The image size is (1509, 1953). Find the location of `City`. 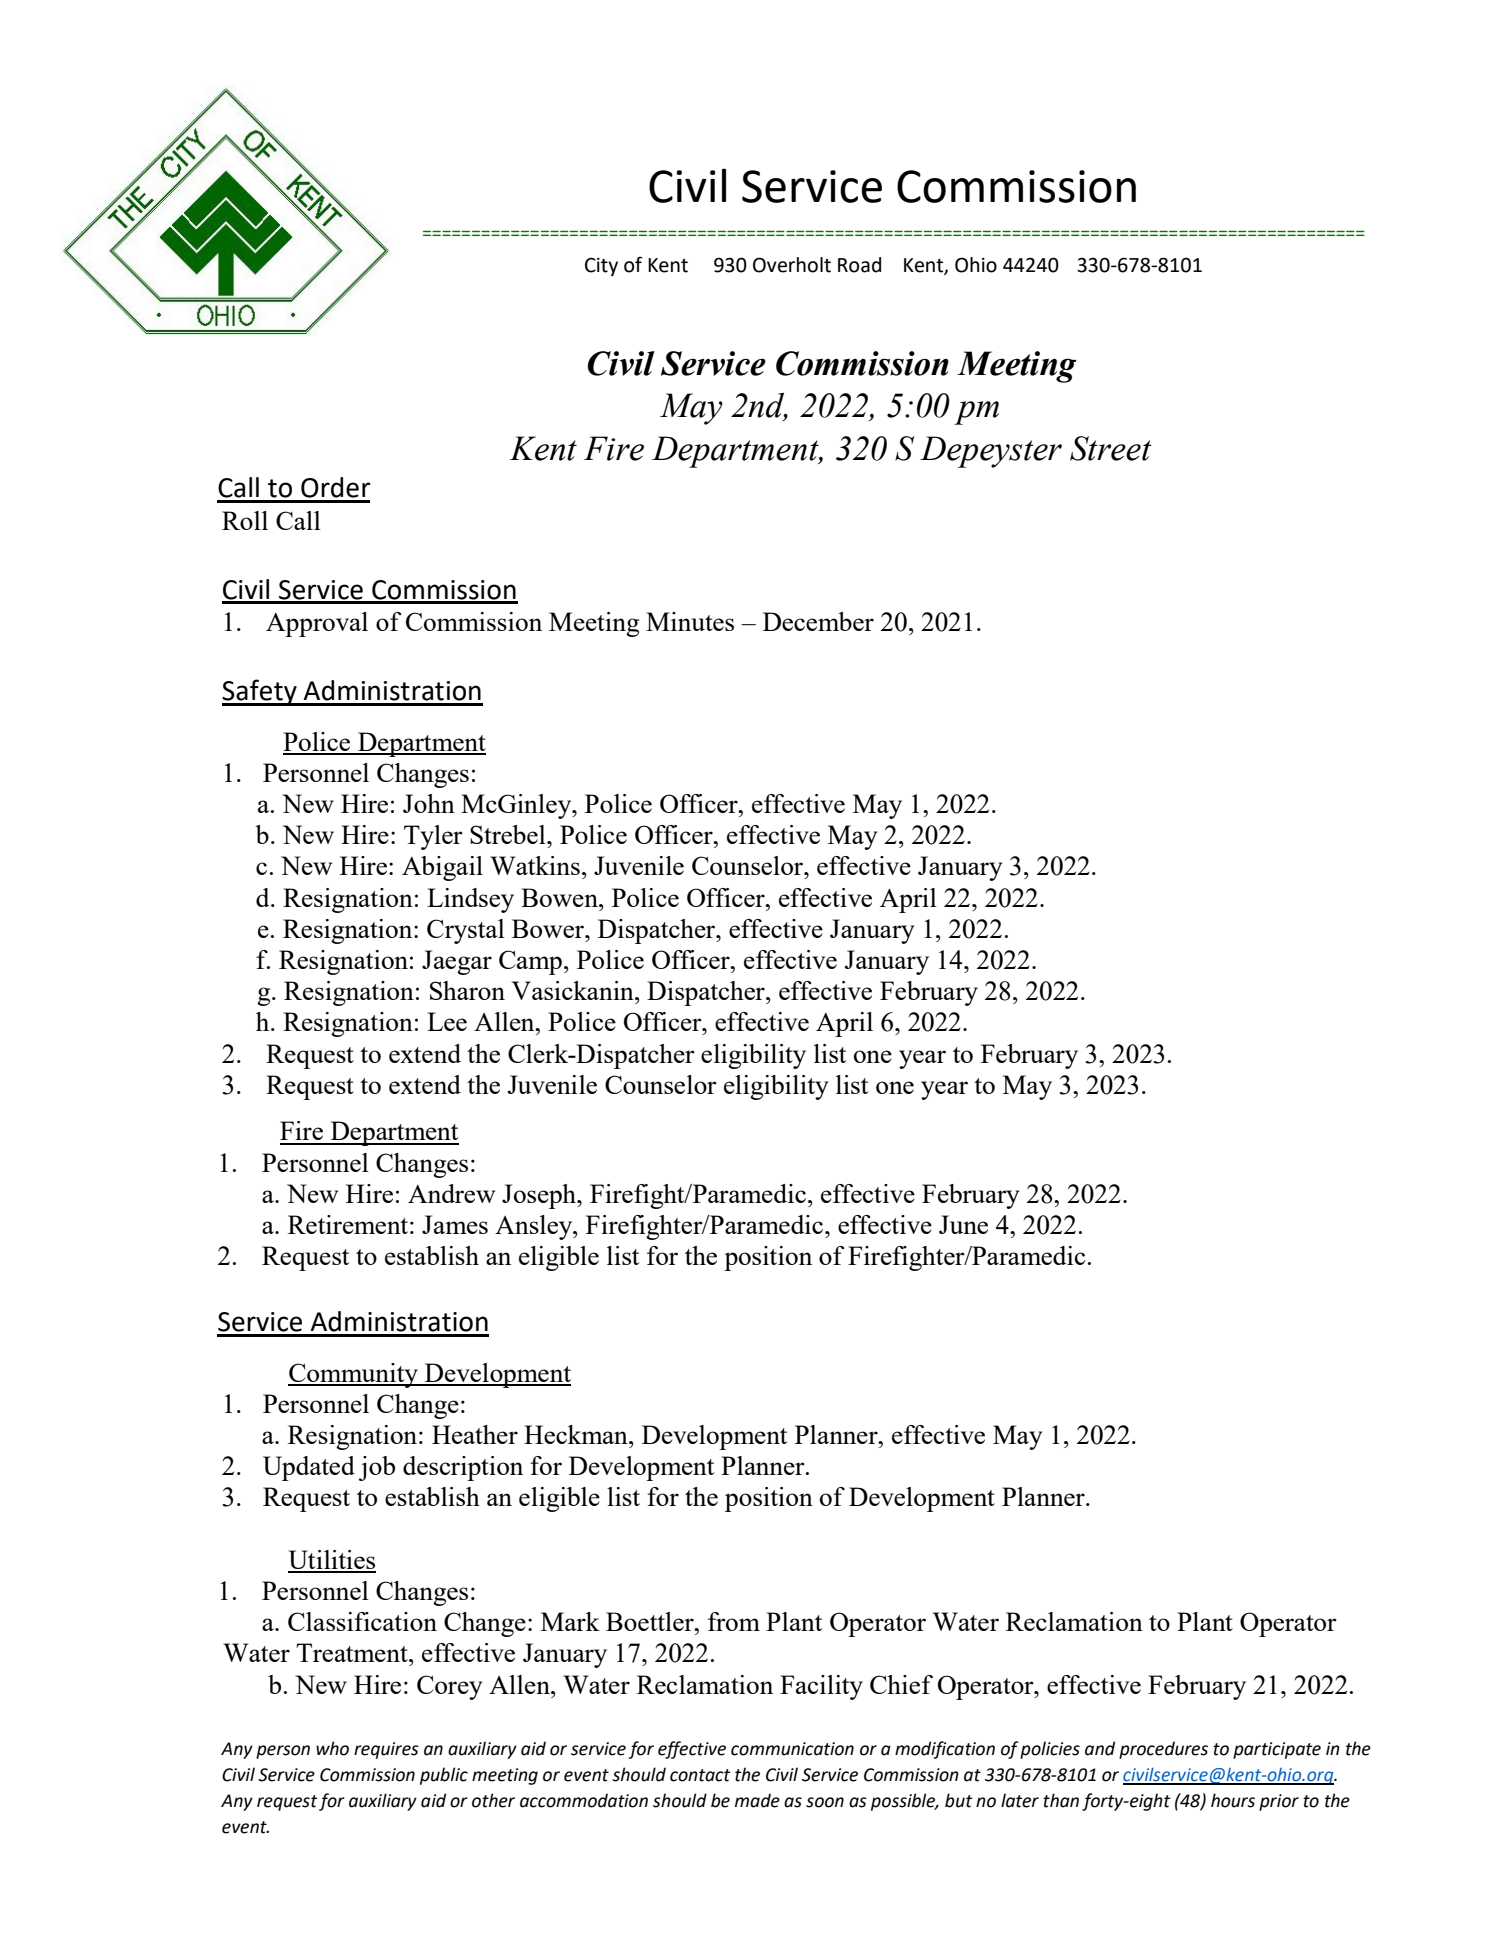

City is located at coordinates (601, 266).
